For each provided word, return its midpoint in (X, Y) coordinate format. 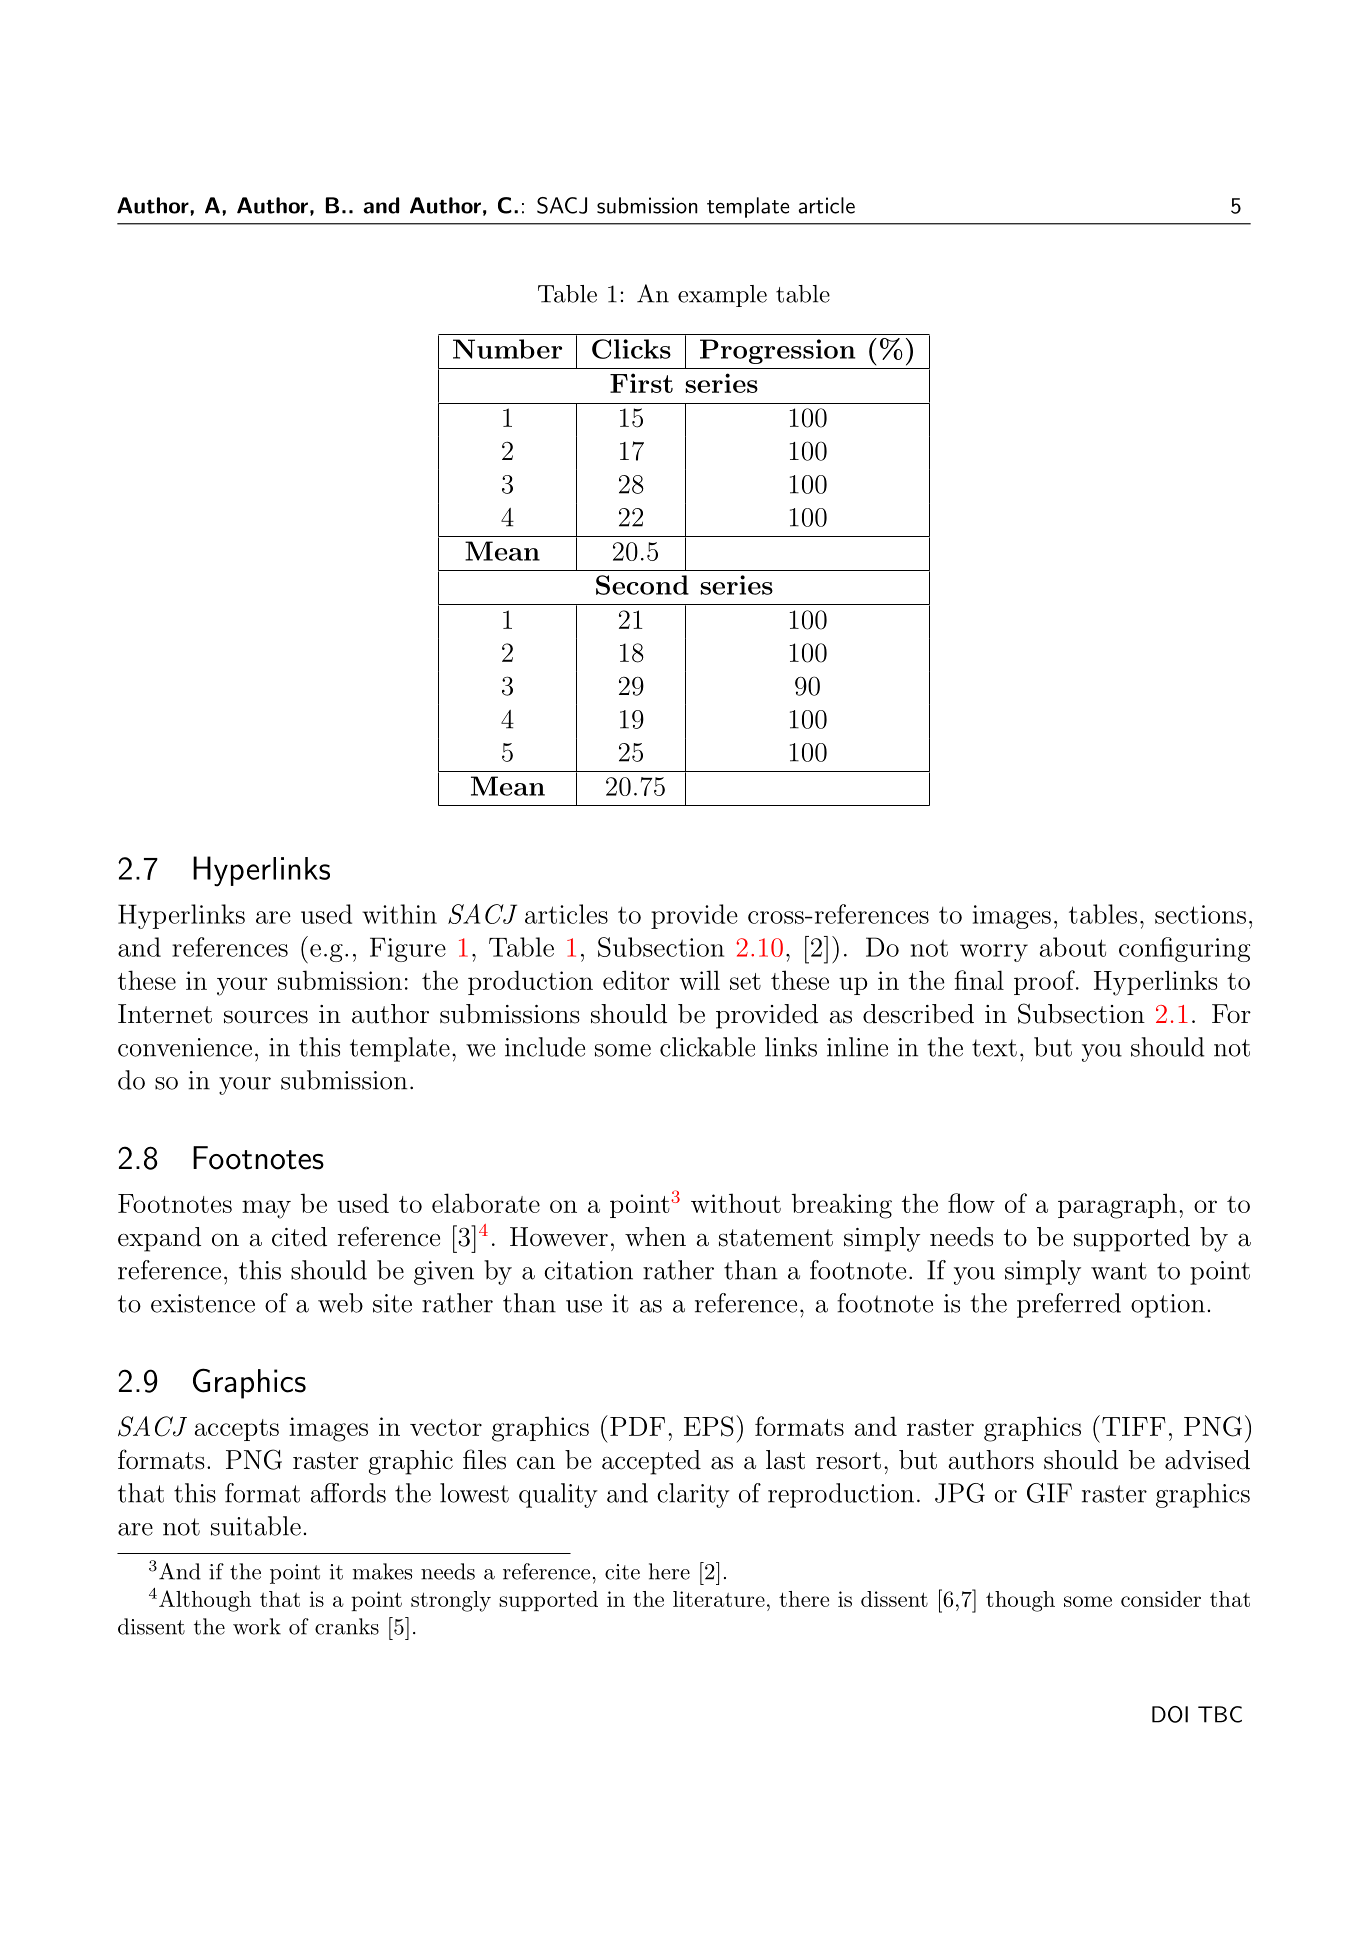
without (736, 1203)
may (266, 1209)
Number (507, 349)
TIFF (1132, 1425)
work (257, 1626)
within (399, 914)
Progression (777, 351)
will (700, 980)
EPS (709, 1426)
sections (1200, 914)
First (641, 383)
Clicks (631, 349)
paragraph (1117, 1206)
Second (642, 585)
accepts (237, 1430)
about (1073, 947)
